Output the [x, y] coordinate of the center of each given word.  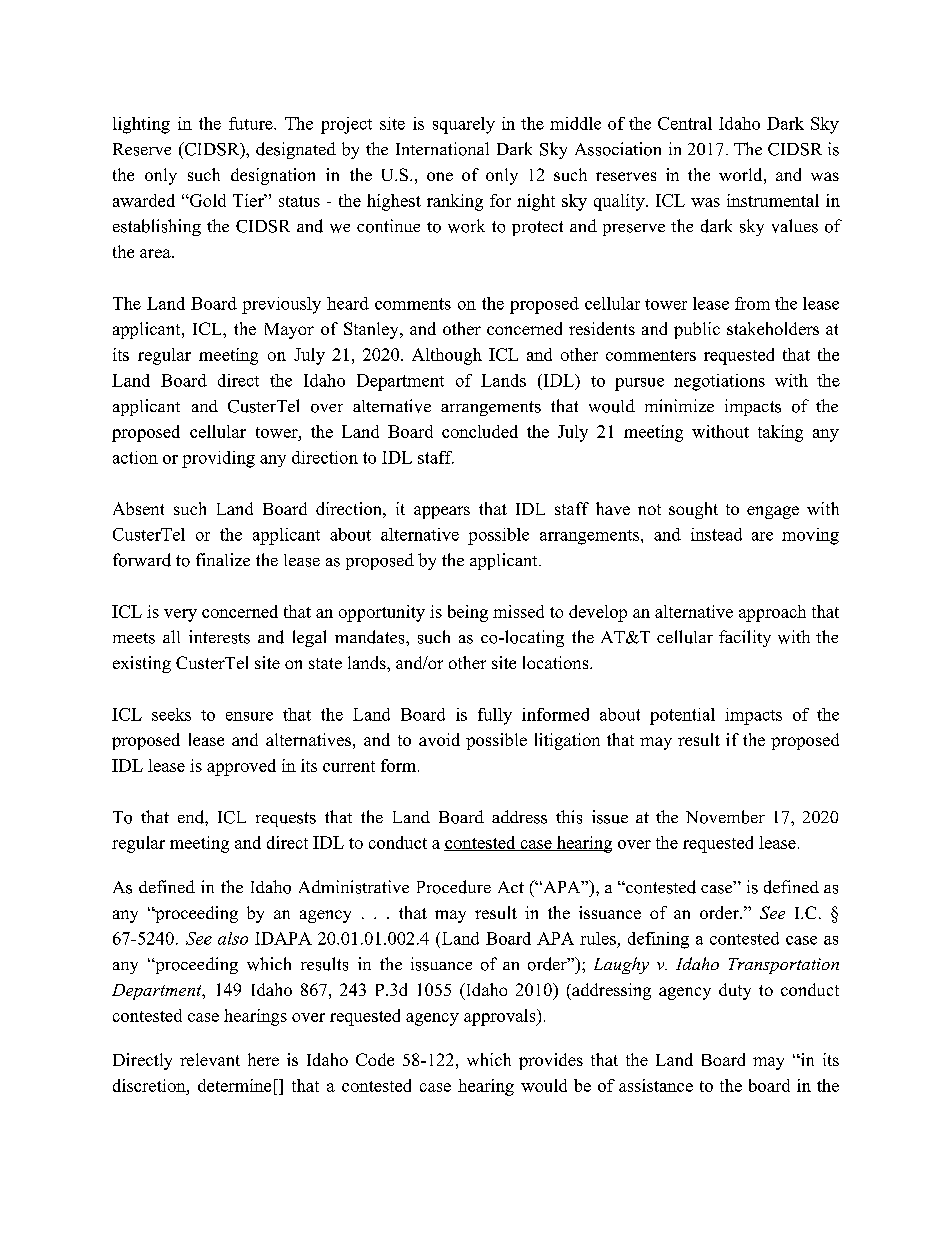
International [442, 149]
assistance [656, 1085]
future [252, 123]
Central [685, 123]
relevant [210, 1059]
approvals [500, 1017]
